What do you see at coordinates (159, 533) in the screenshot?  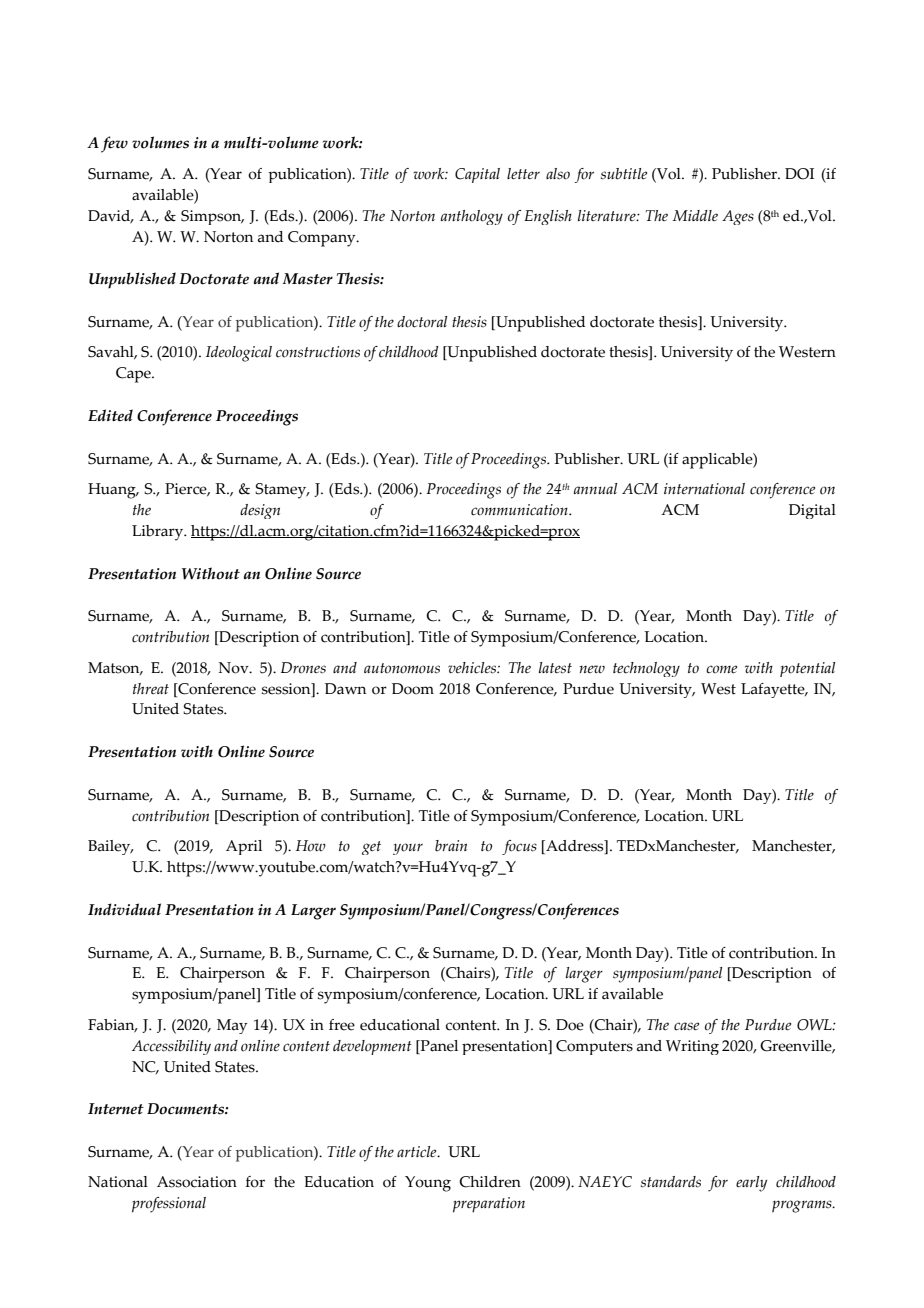 I see `Library` at bounding box center [159, 533].
